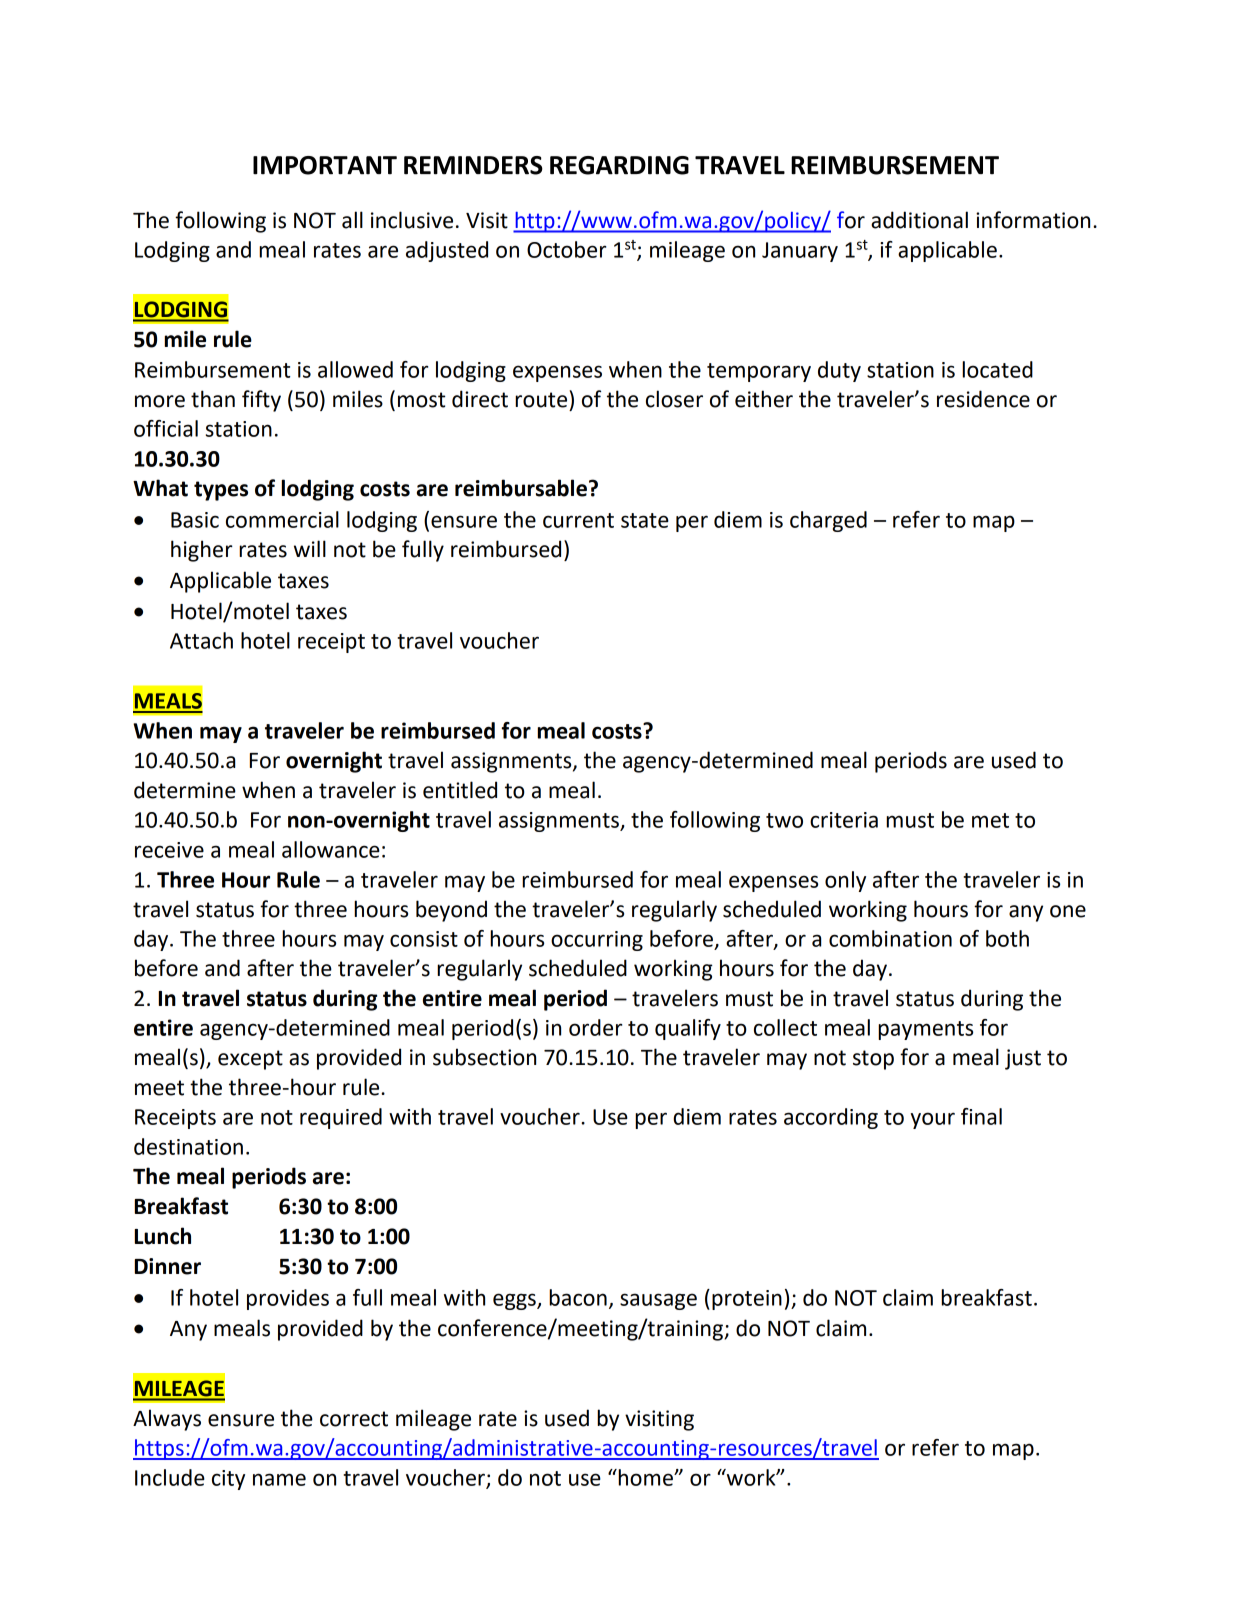 The image size is (1235, 1598). I want to click on REGARDING, so click(619, 165).
